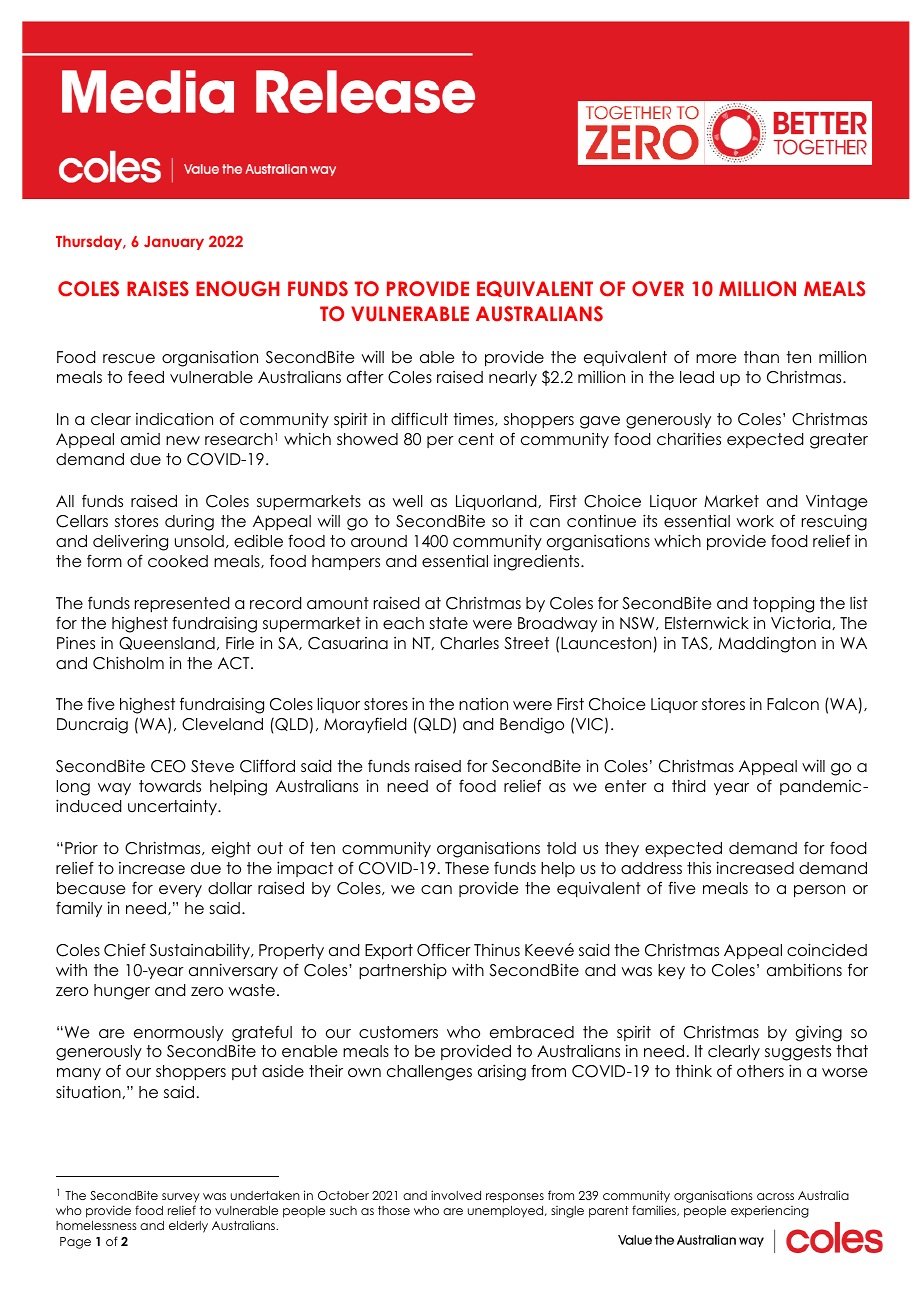 The height and width of the screenshot is (1308, 924). What do you see at coordinates (467, 868) in the screenshot?
I see `These` at bounding box center [467, 868].
